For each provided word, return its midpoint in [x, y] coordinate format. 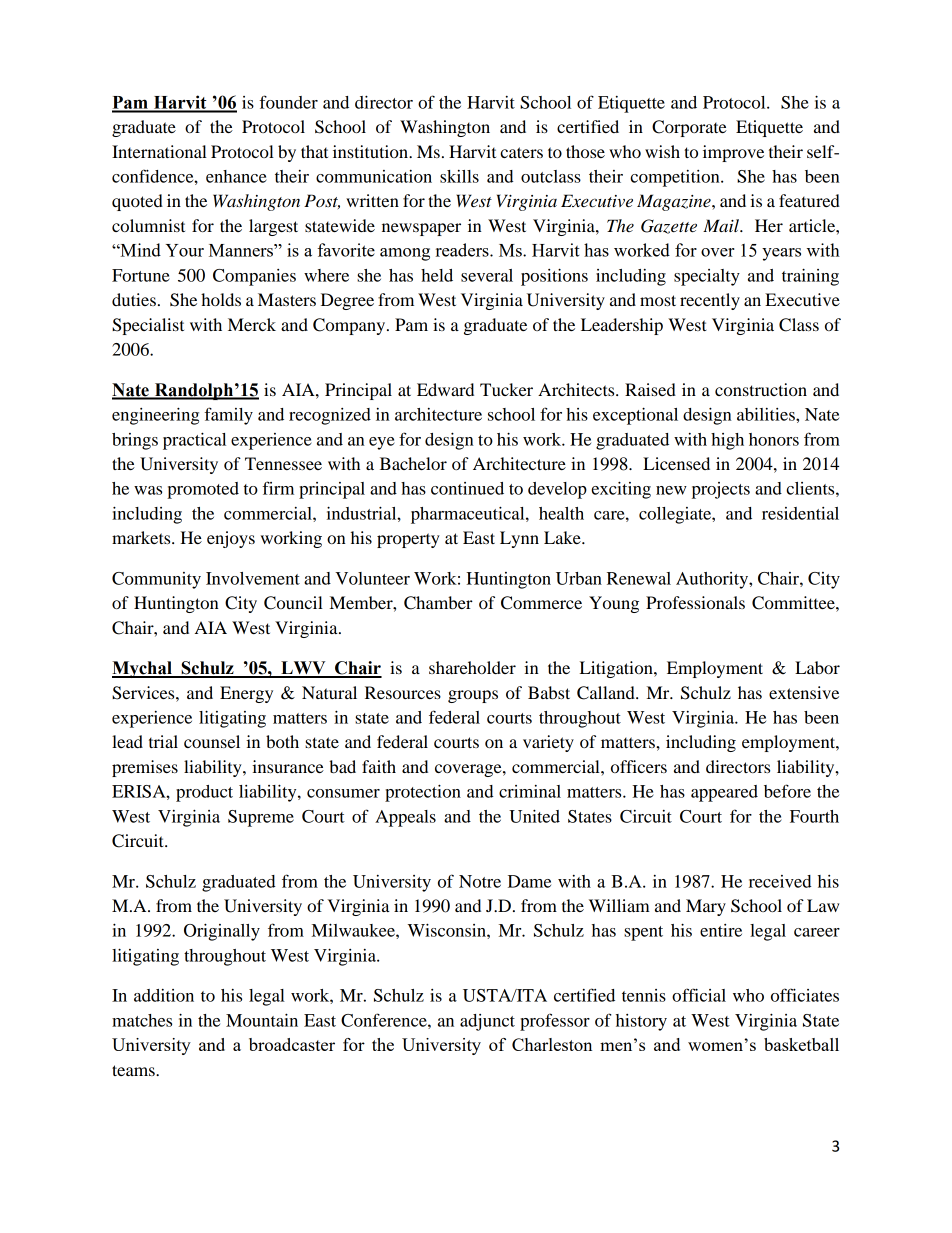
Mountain [262, 1020]
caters [521, 152]
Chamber [438, 603]
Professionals [695, 602]
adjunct [487, 1022]
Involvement [253, 578]
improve [733, 153]
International [159, 151]
